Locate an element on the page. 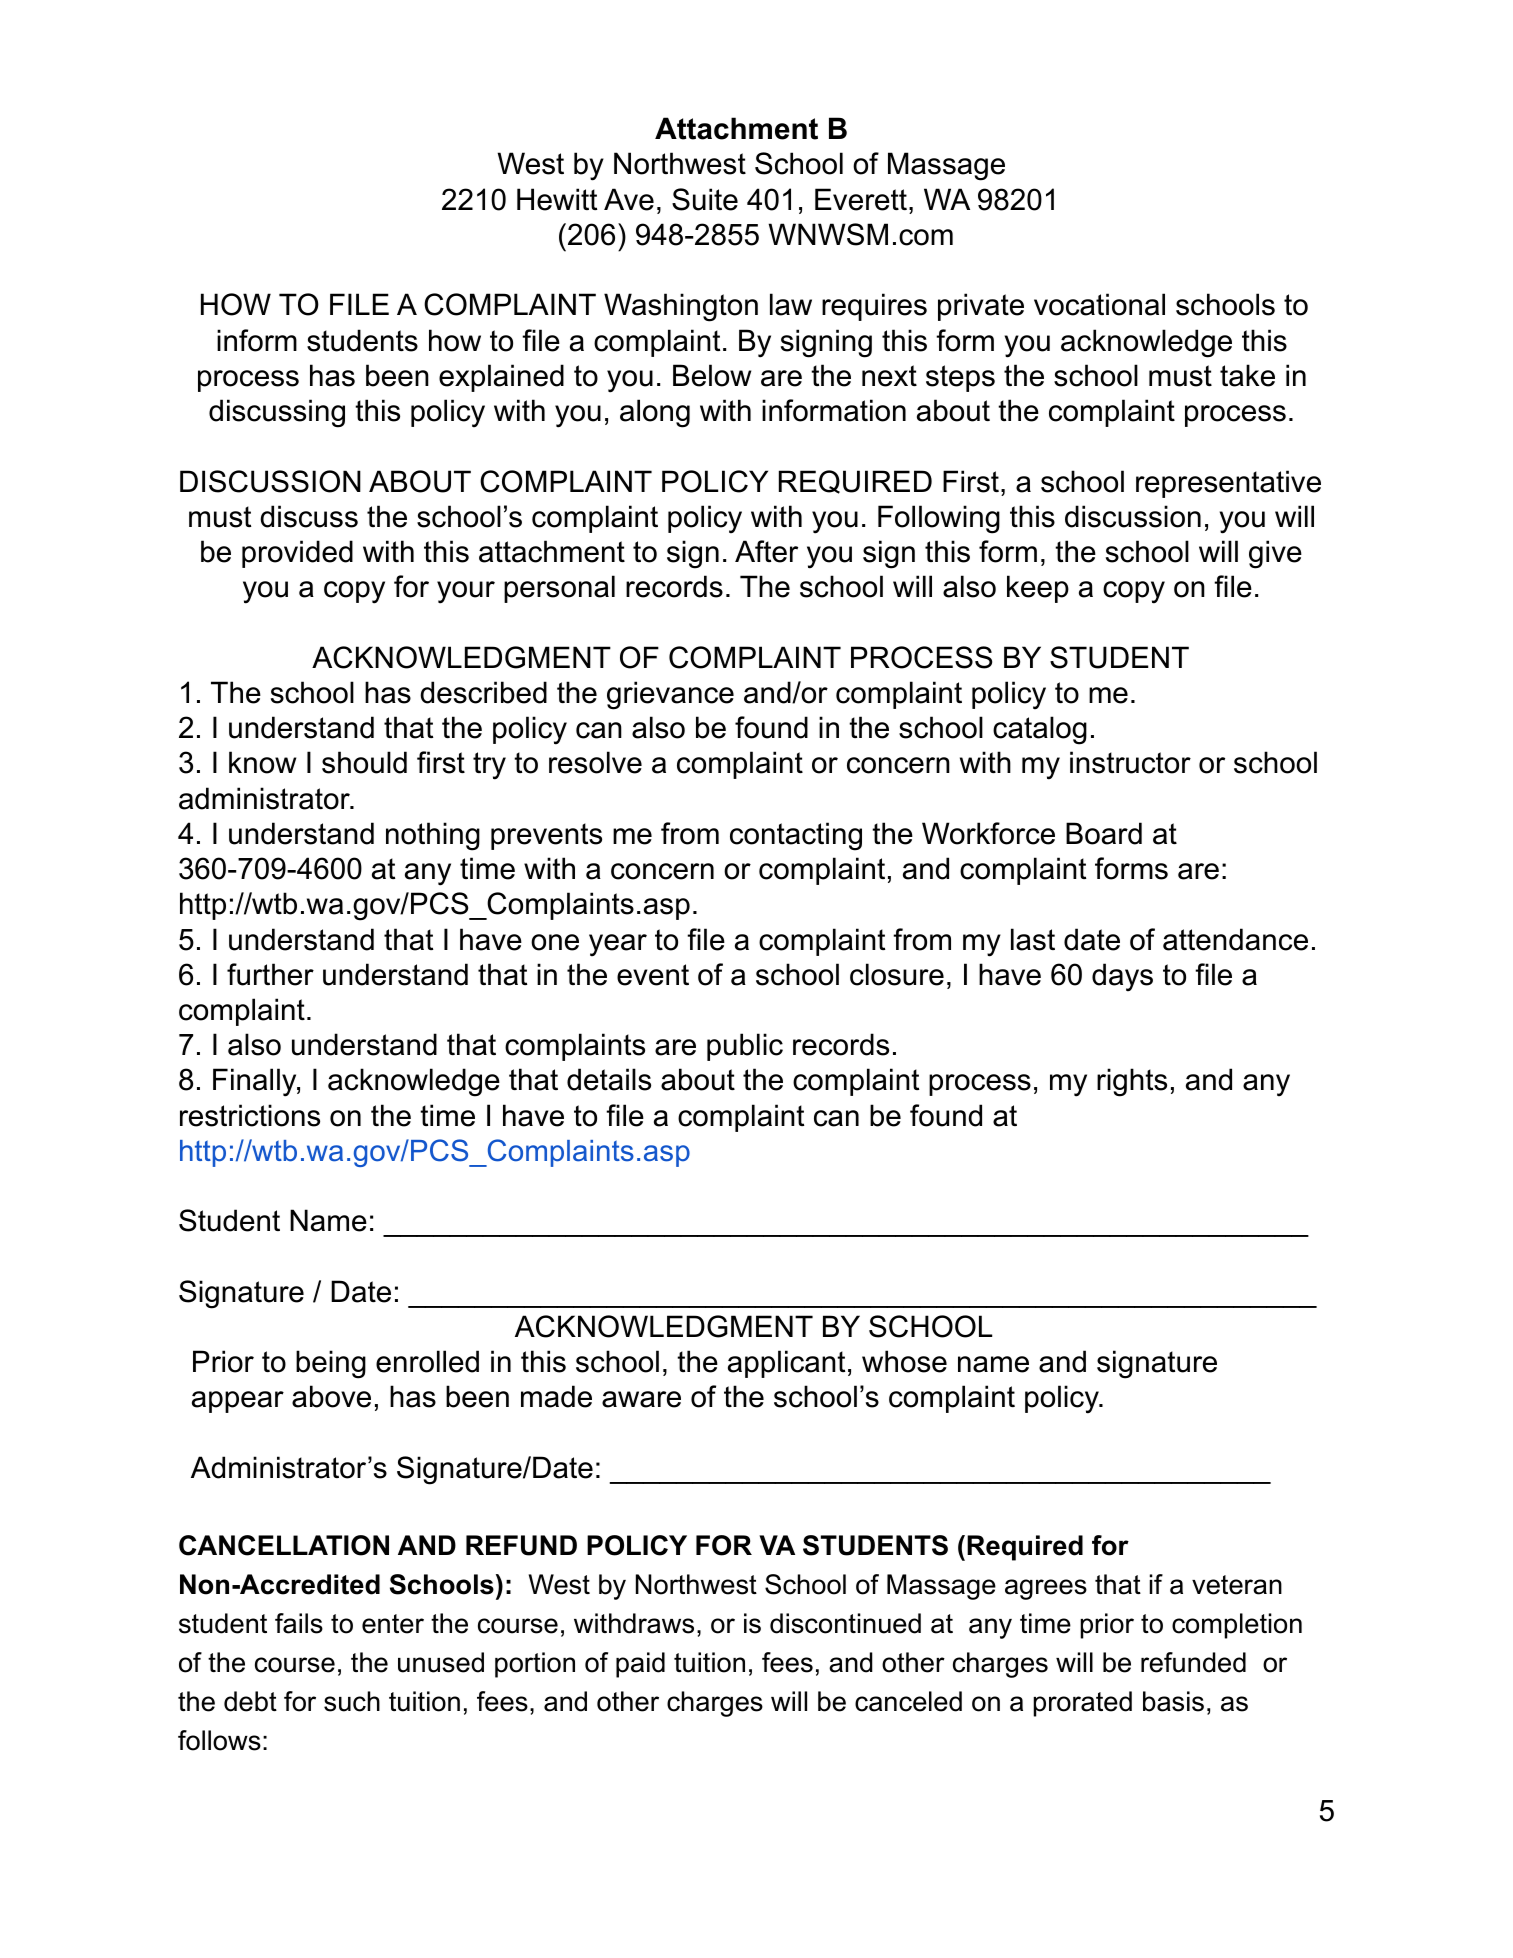 This page has width=1513, height=1958. Suite is located at coordinates (705, 199).
